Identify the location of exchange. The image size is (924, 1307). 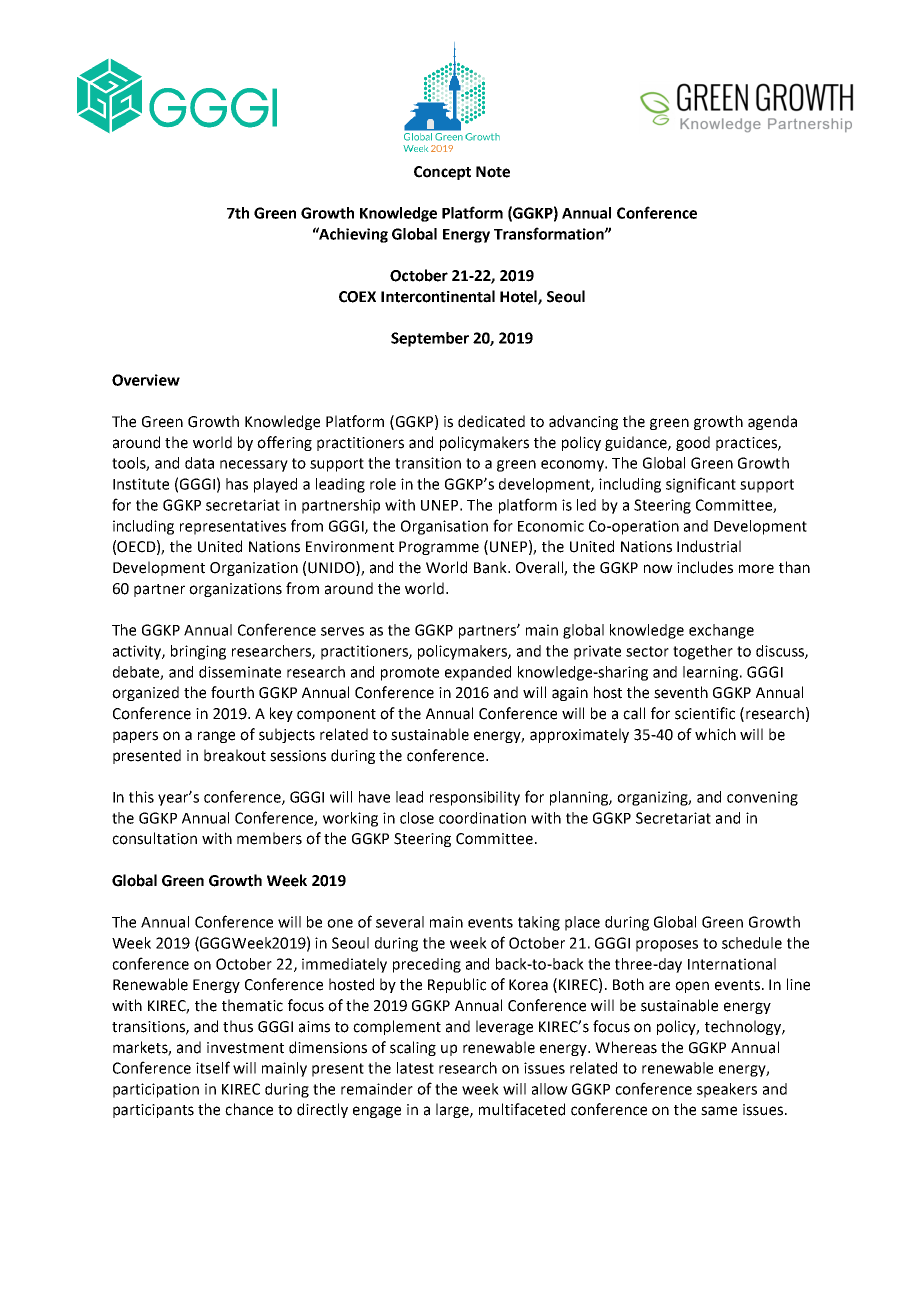
(721, 631).
